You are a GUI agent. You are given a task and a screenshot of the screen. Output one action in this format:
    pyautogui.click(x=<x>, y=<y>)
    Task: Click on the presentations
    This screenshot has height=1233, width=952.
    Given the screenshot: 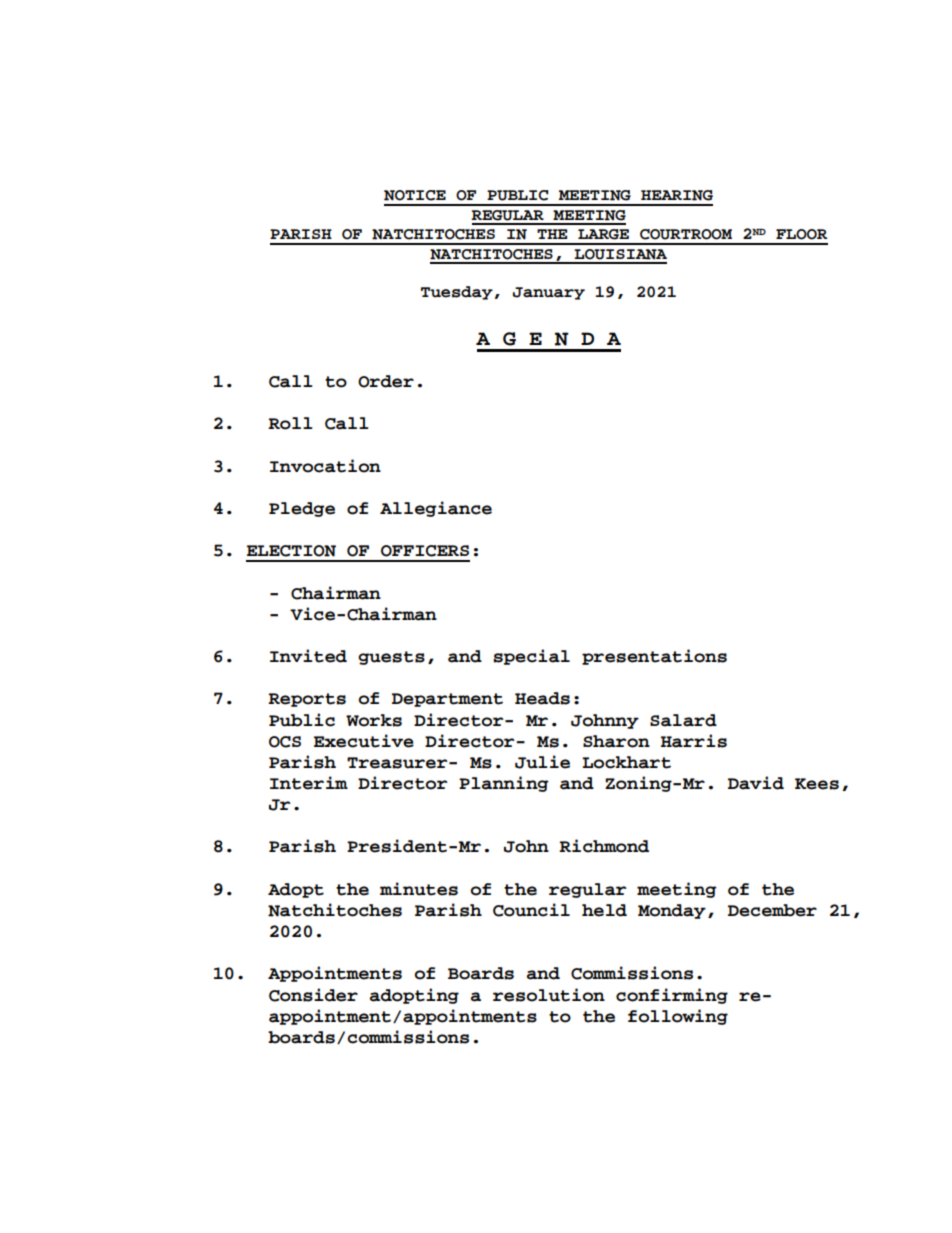 What is the action you would take?
    pyautogui.click(x=654, y=657)
